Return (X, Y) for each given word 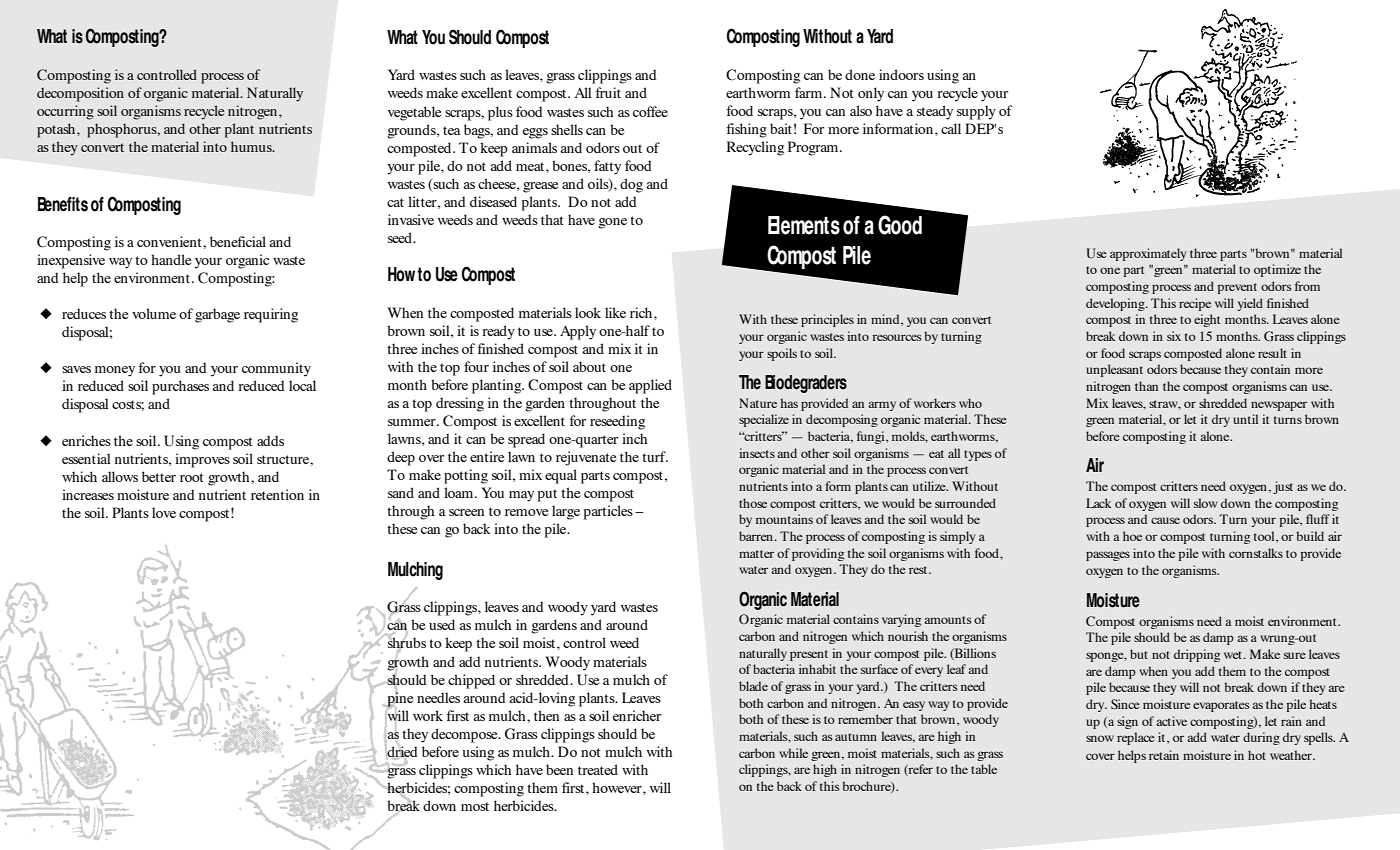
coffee (650, 111)
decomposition (80, 94)
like (615, 312)
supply (976, 112)
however (618, 787)
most (475, 806)
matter (756, 554)
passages (1108, 556)
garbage (217, 315)
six (1174, 336)
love (164, 512)
